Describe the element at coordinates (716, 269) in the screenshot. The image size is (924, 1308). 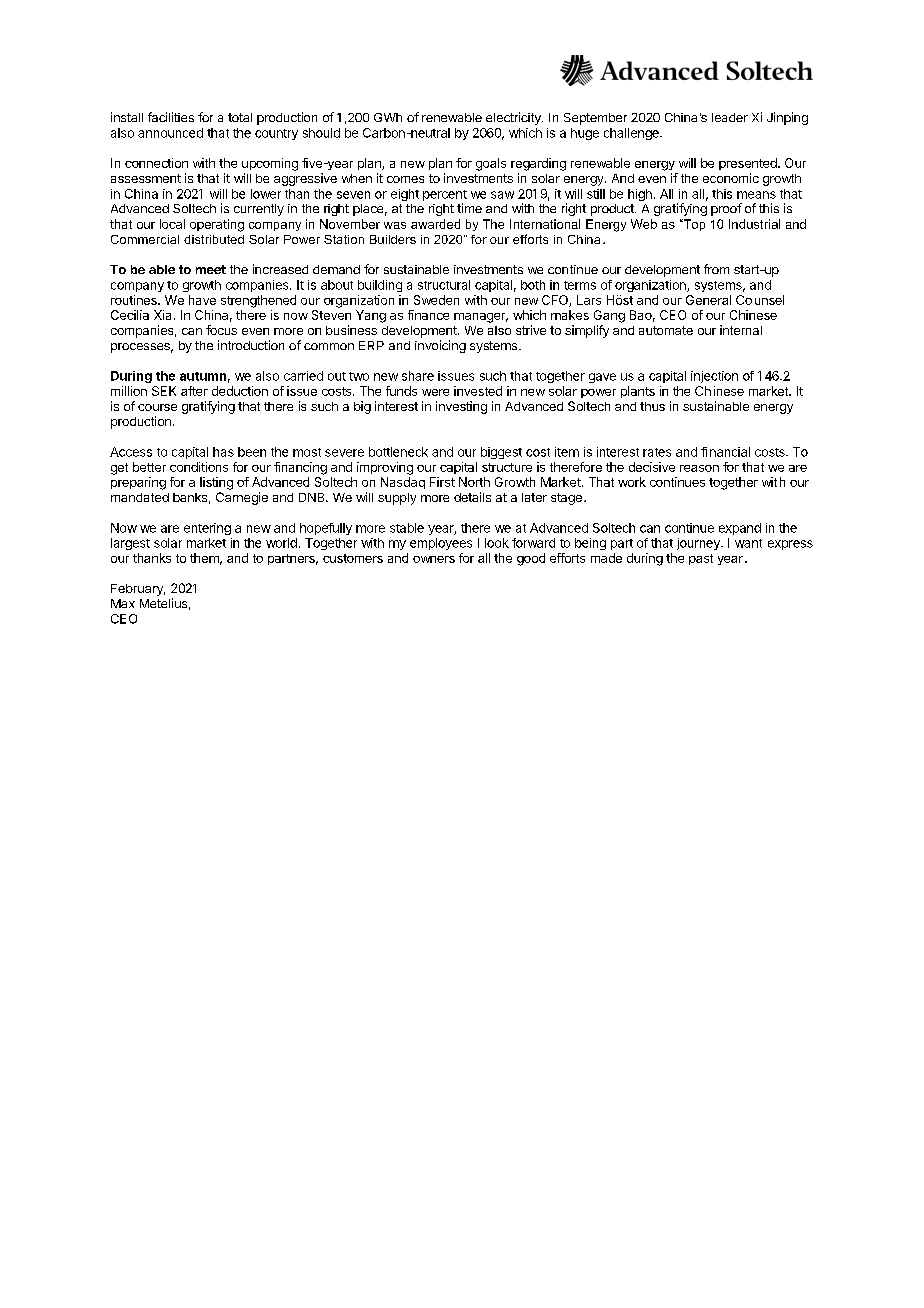
I see `from` at that location.
